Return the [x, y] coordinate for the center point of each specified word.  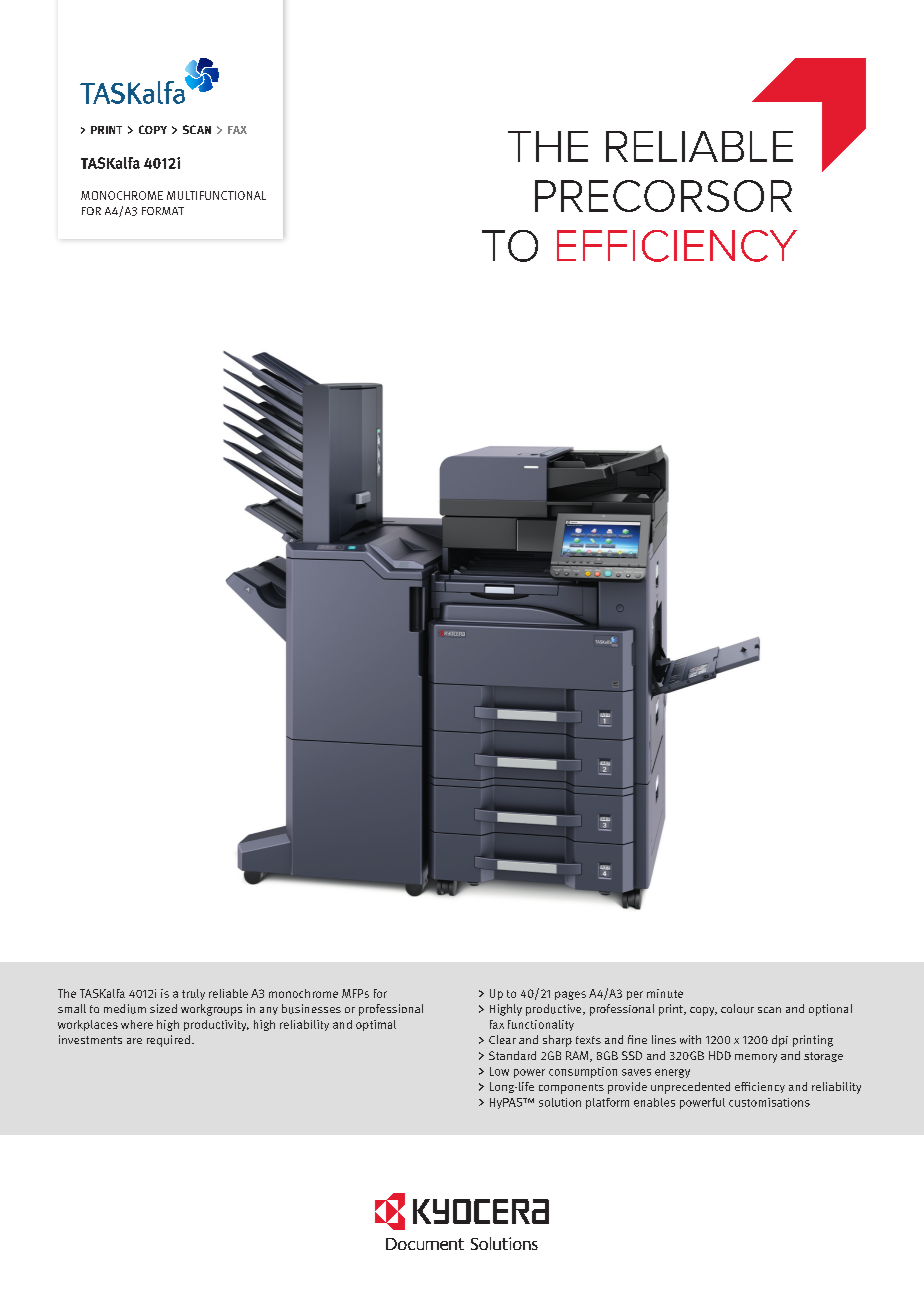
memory [756, 1058]
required [168, 1041]
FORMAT [163, 211]
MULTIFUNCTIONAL [216, 195]
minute [665, 993]
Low [499, 1071]
